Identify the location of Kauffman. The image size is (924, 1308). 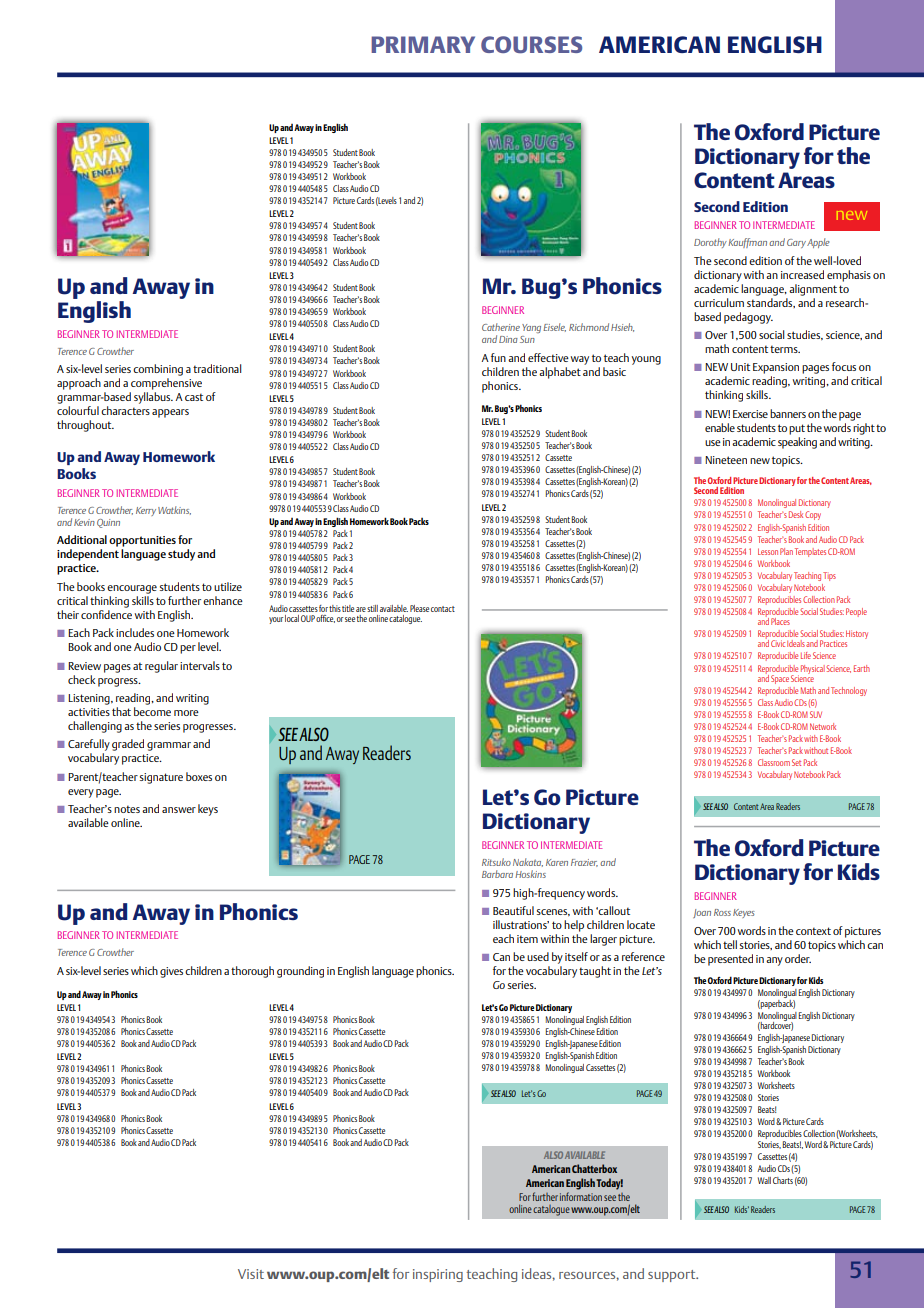
(747, 243).
